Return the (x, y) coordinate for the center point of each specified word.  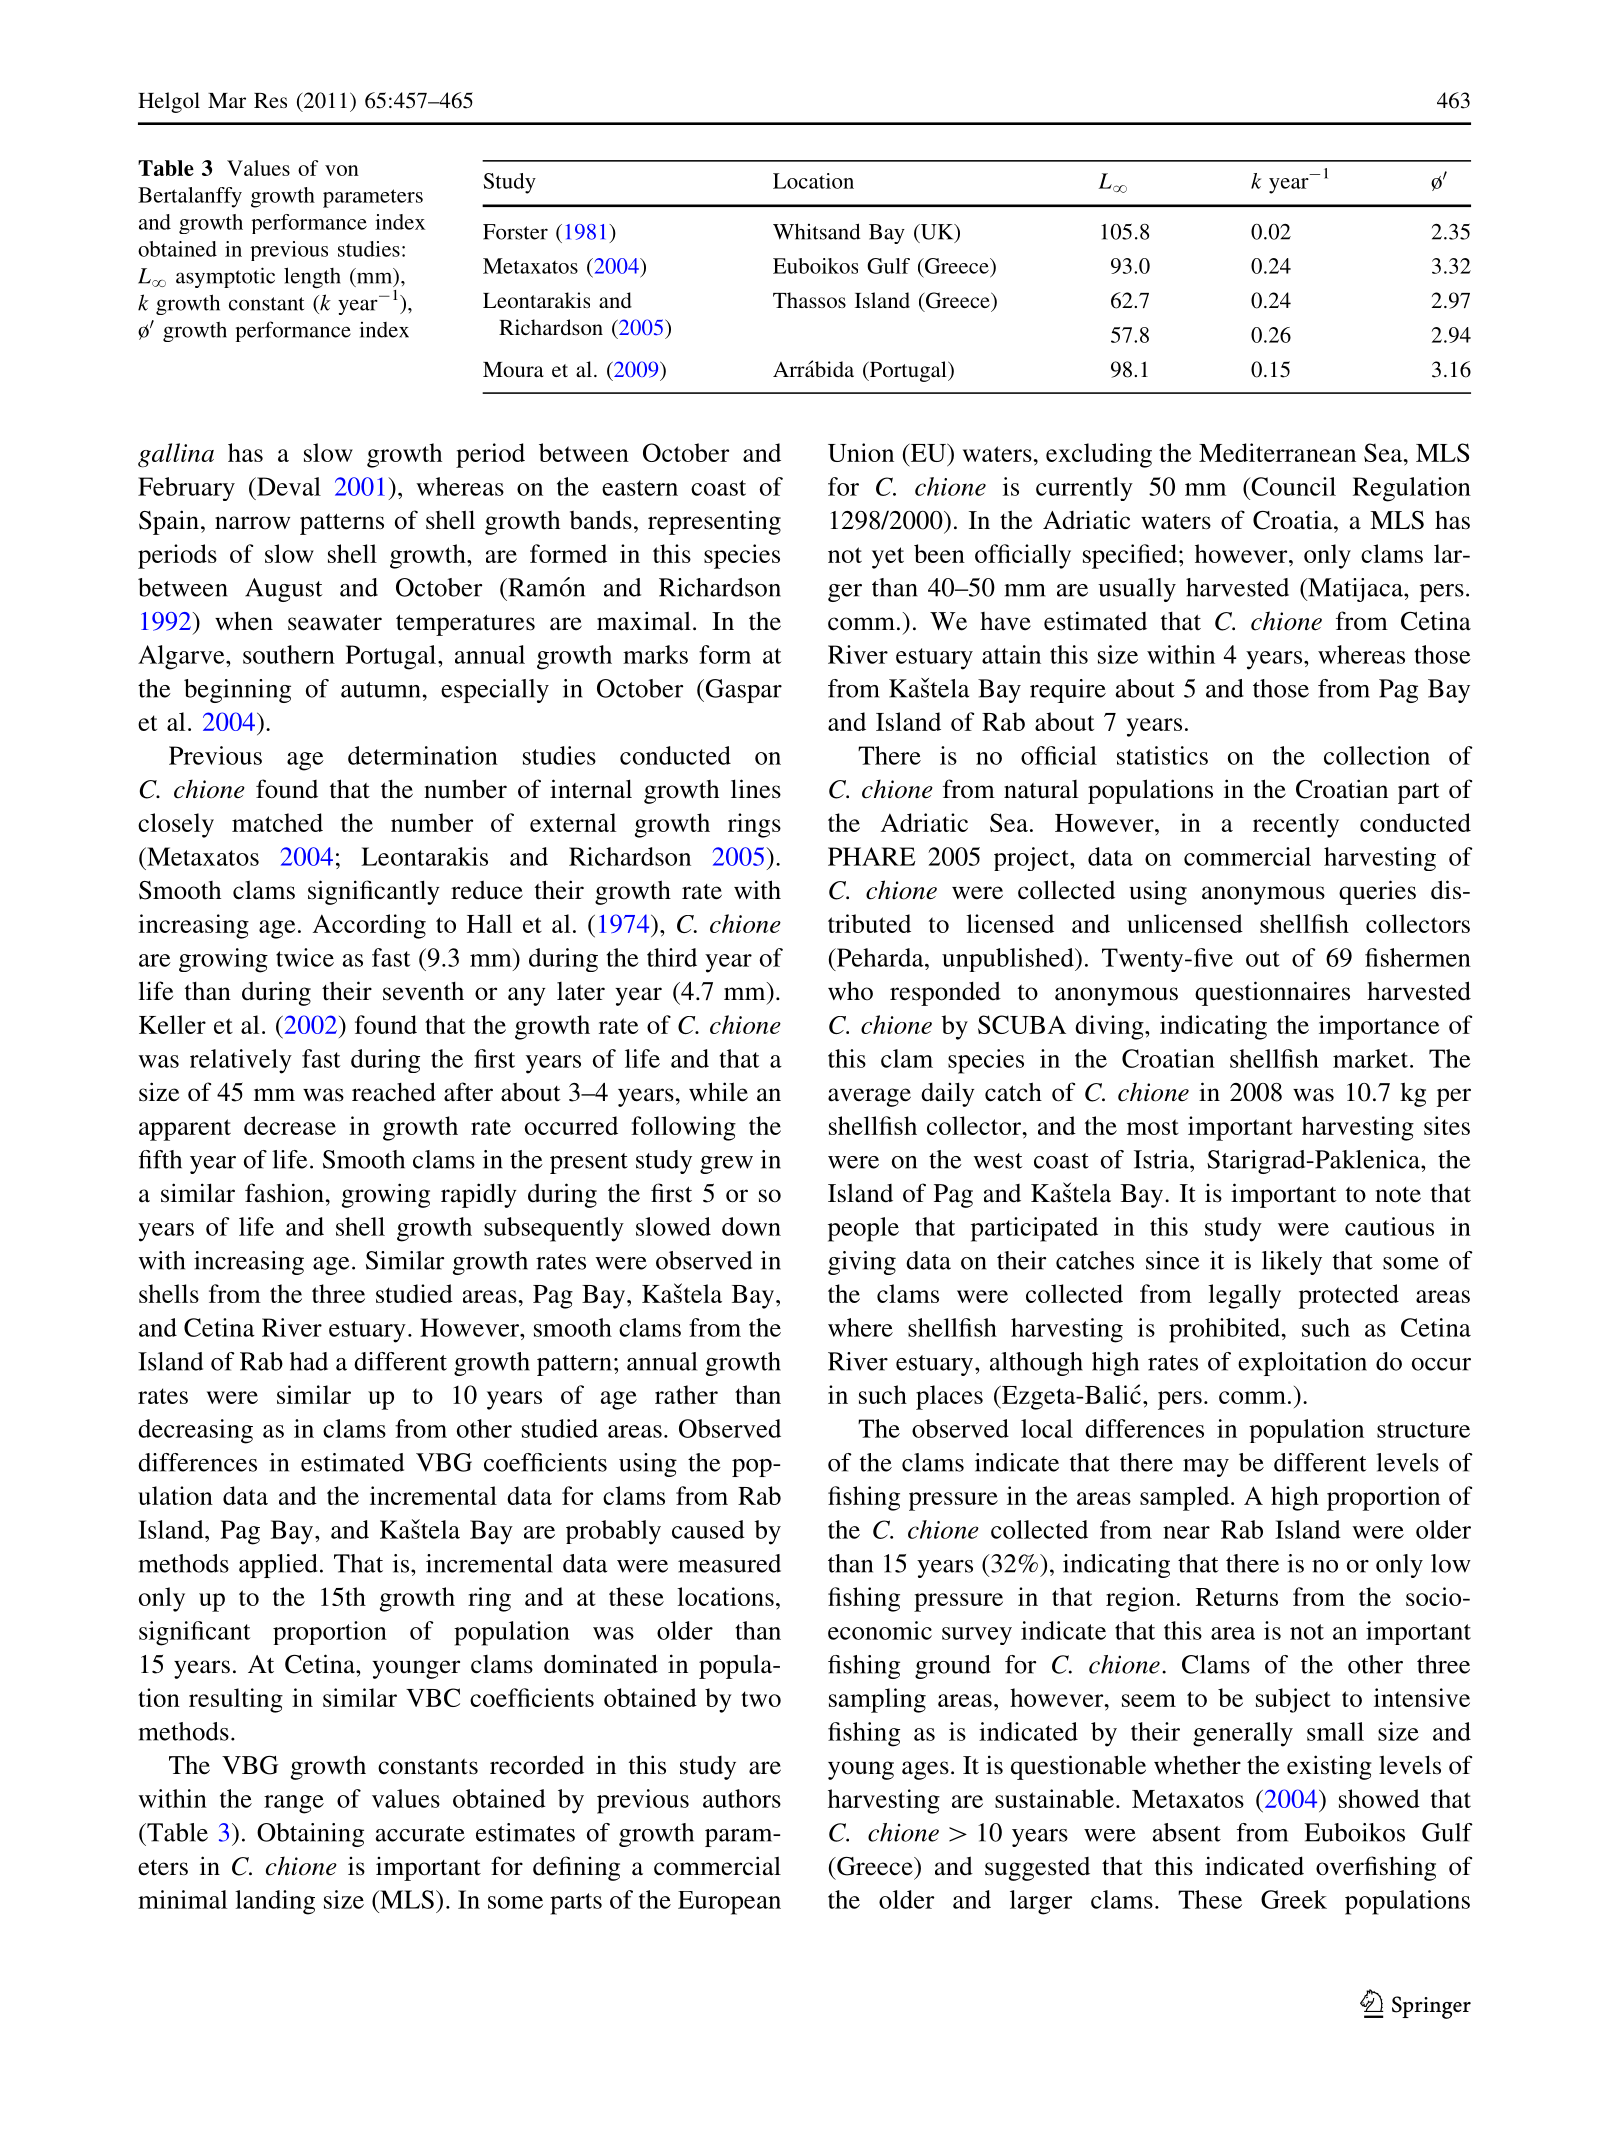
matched (277, 822)
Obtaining (310, 1835)
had (309, 1361)
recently (1296, 825)
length (312, 277)
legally (1244, 1296)
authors (742, 1798)
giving (862, 1263)
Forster (515, 232)
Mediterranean (1277, 452)
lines (756, 789)
